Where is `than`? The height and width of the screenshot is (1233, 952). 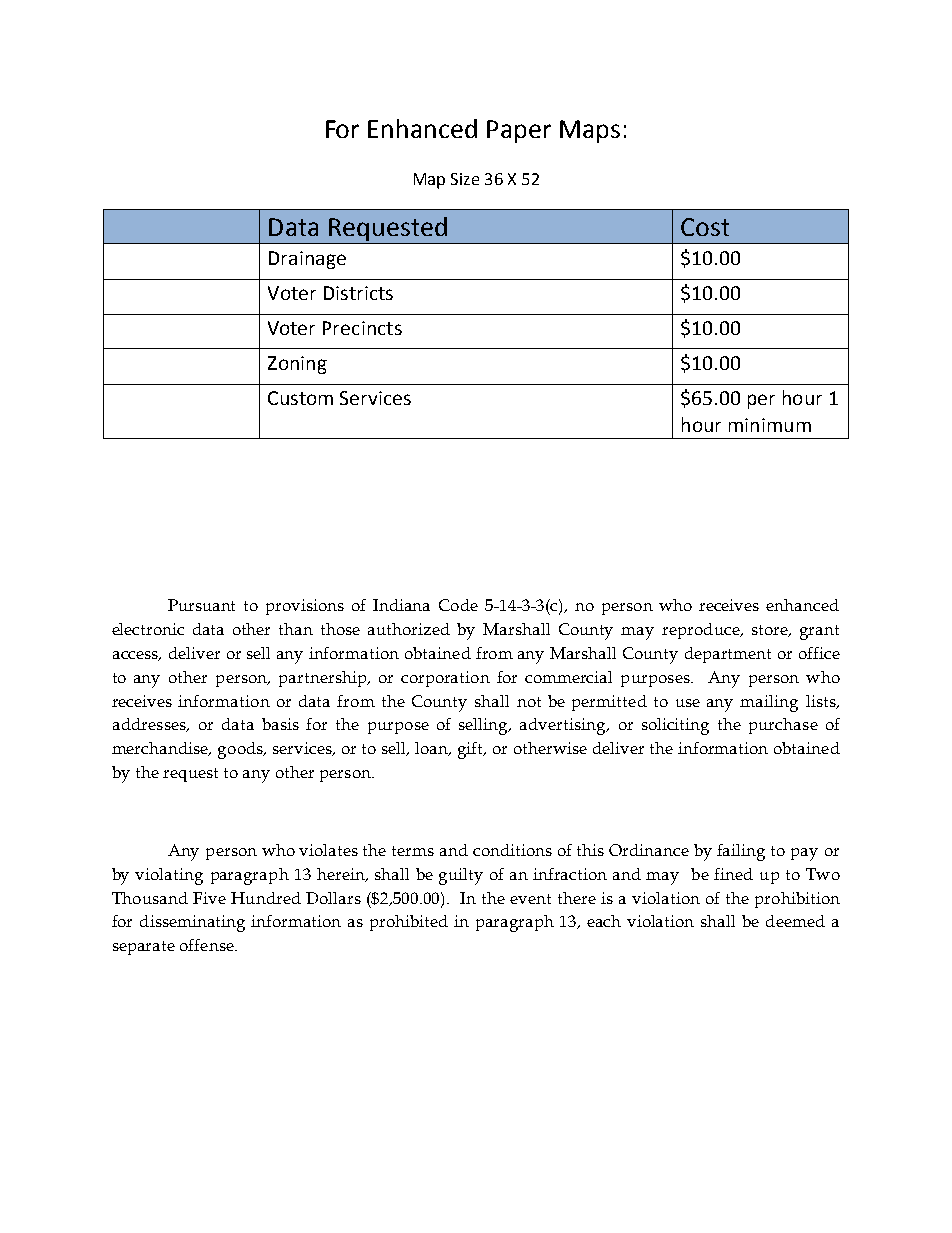 than is located at coordinates (296, 629).
